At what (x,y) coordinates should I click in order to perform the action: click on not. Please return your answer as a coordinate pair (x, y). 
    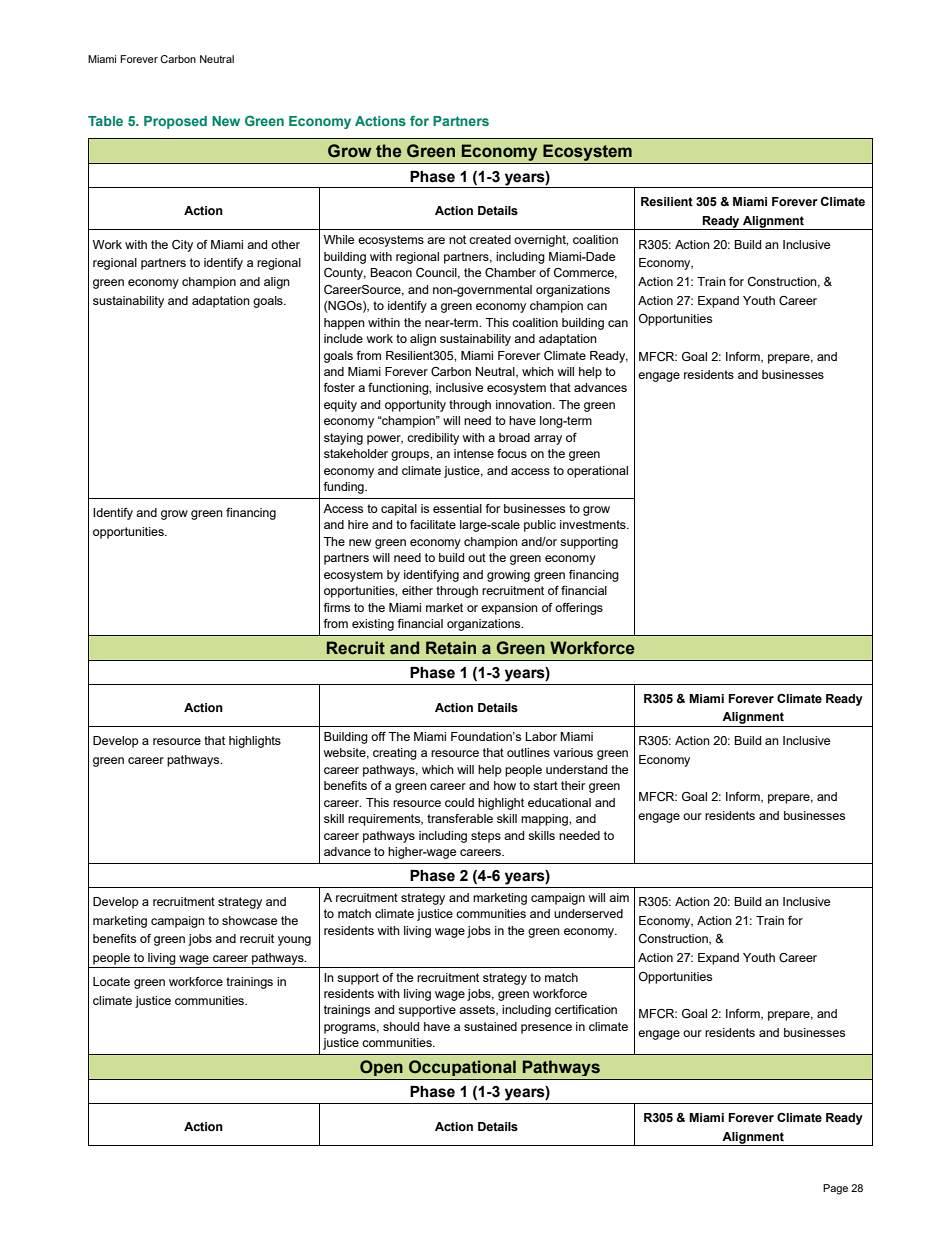
    Looking at the image, I should click on (457, 239).
